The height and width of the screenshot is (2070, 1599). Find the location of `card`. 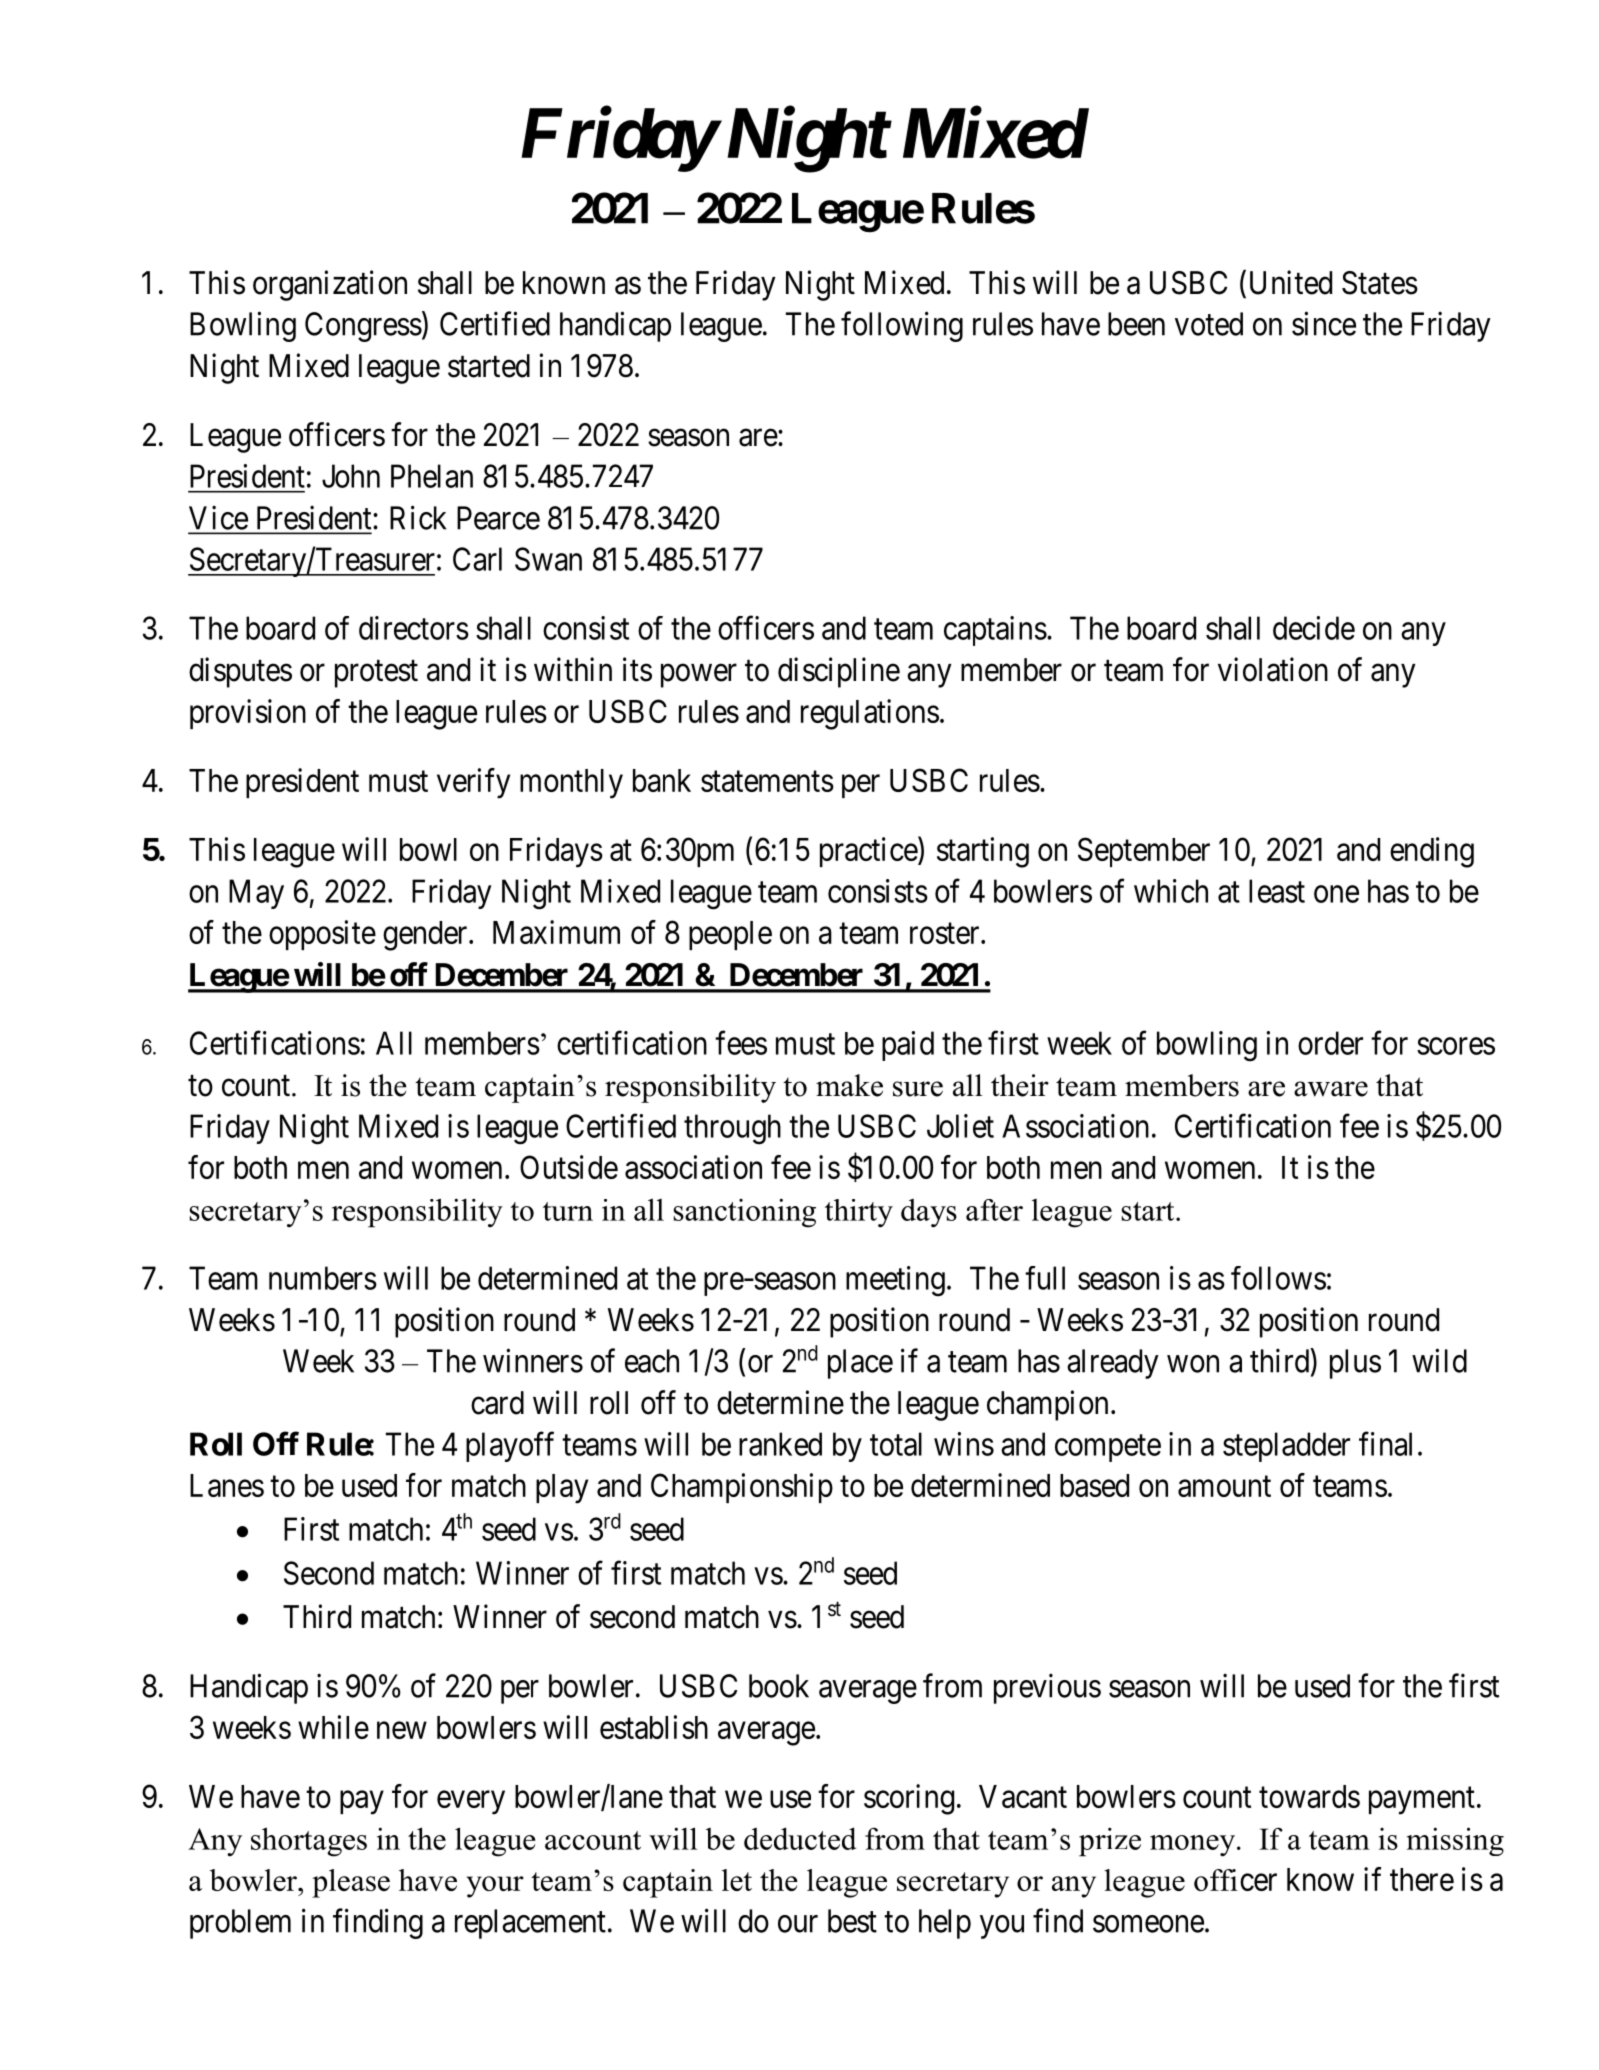

card is located at coordinates (497, 1403).
